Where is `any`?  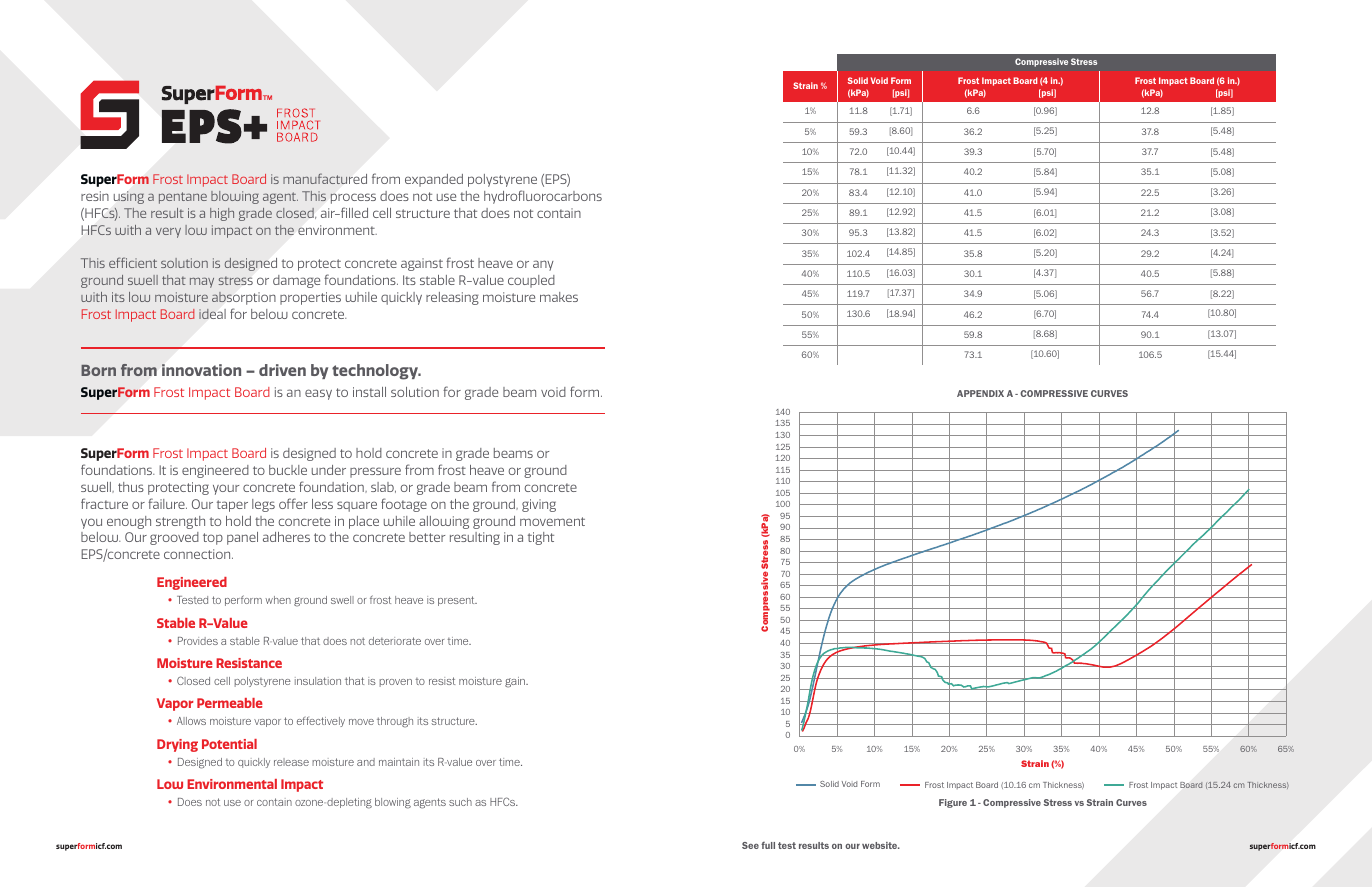
any is located at coordinates (543, 265).
